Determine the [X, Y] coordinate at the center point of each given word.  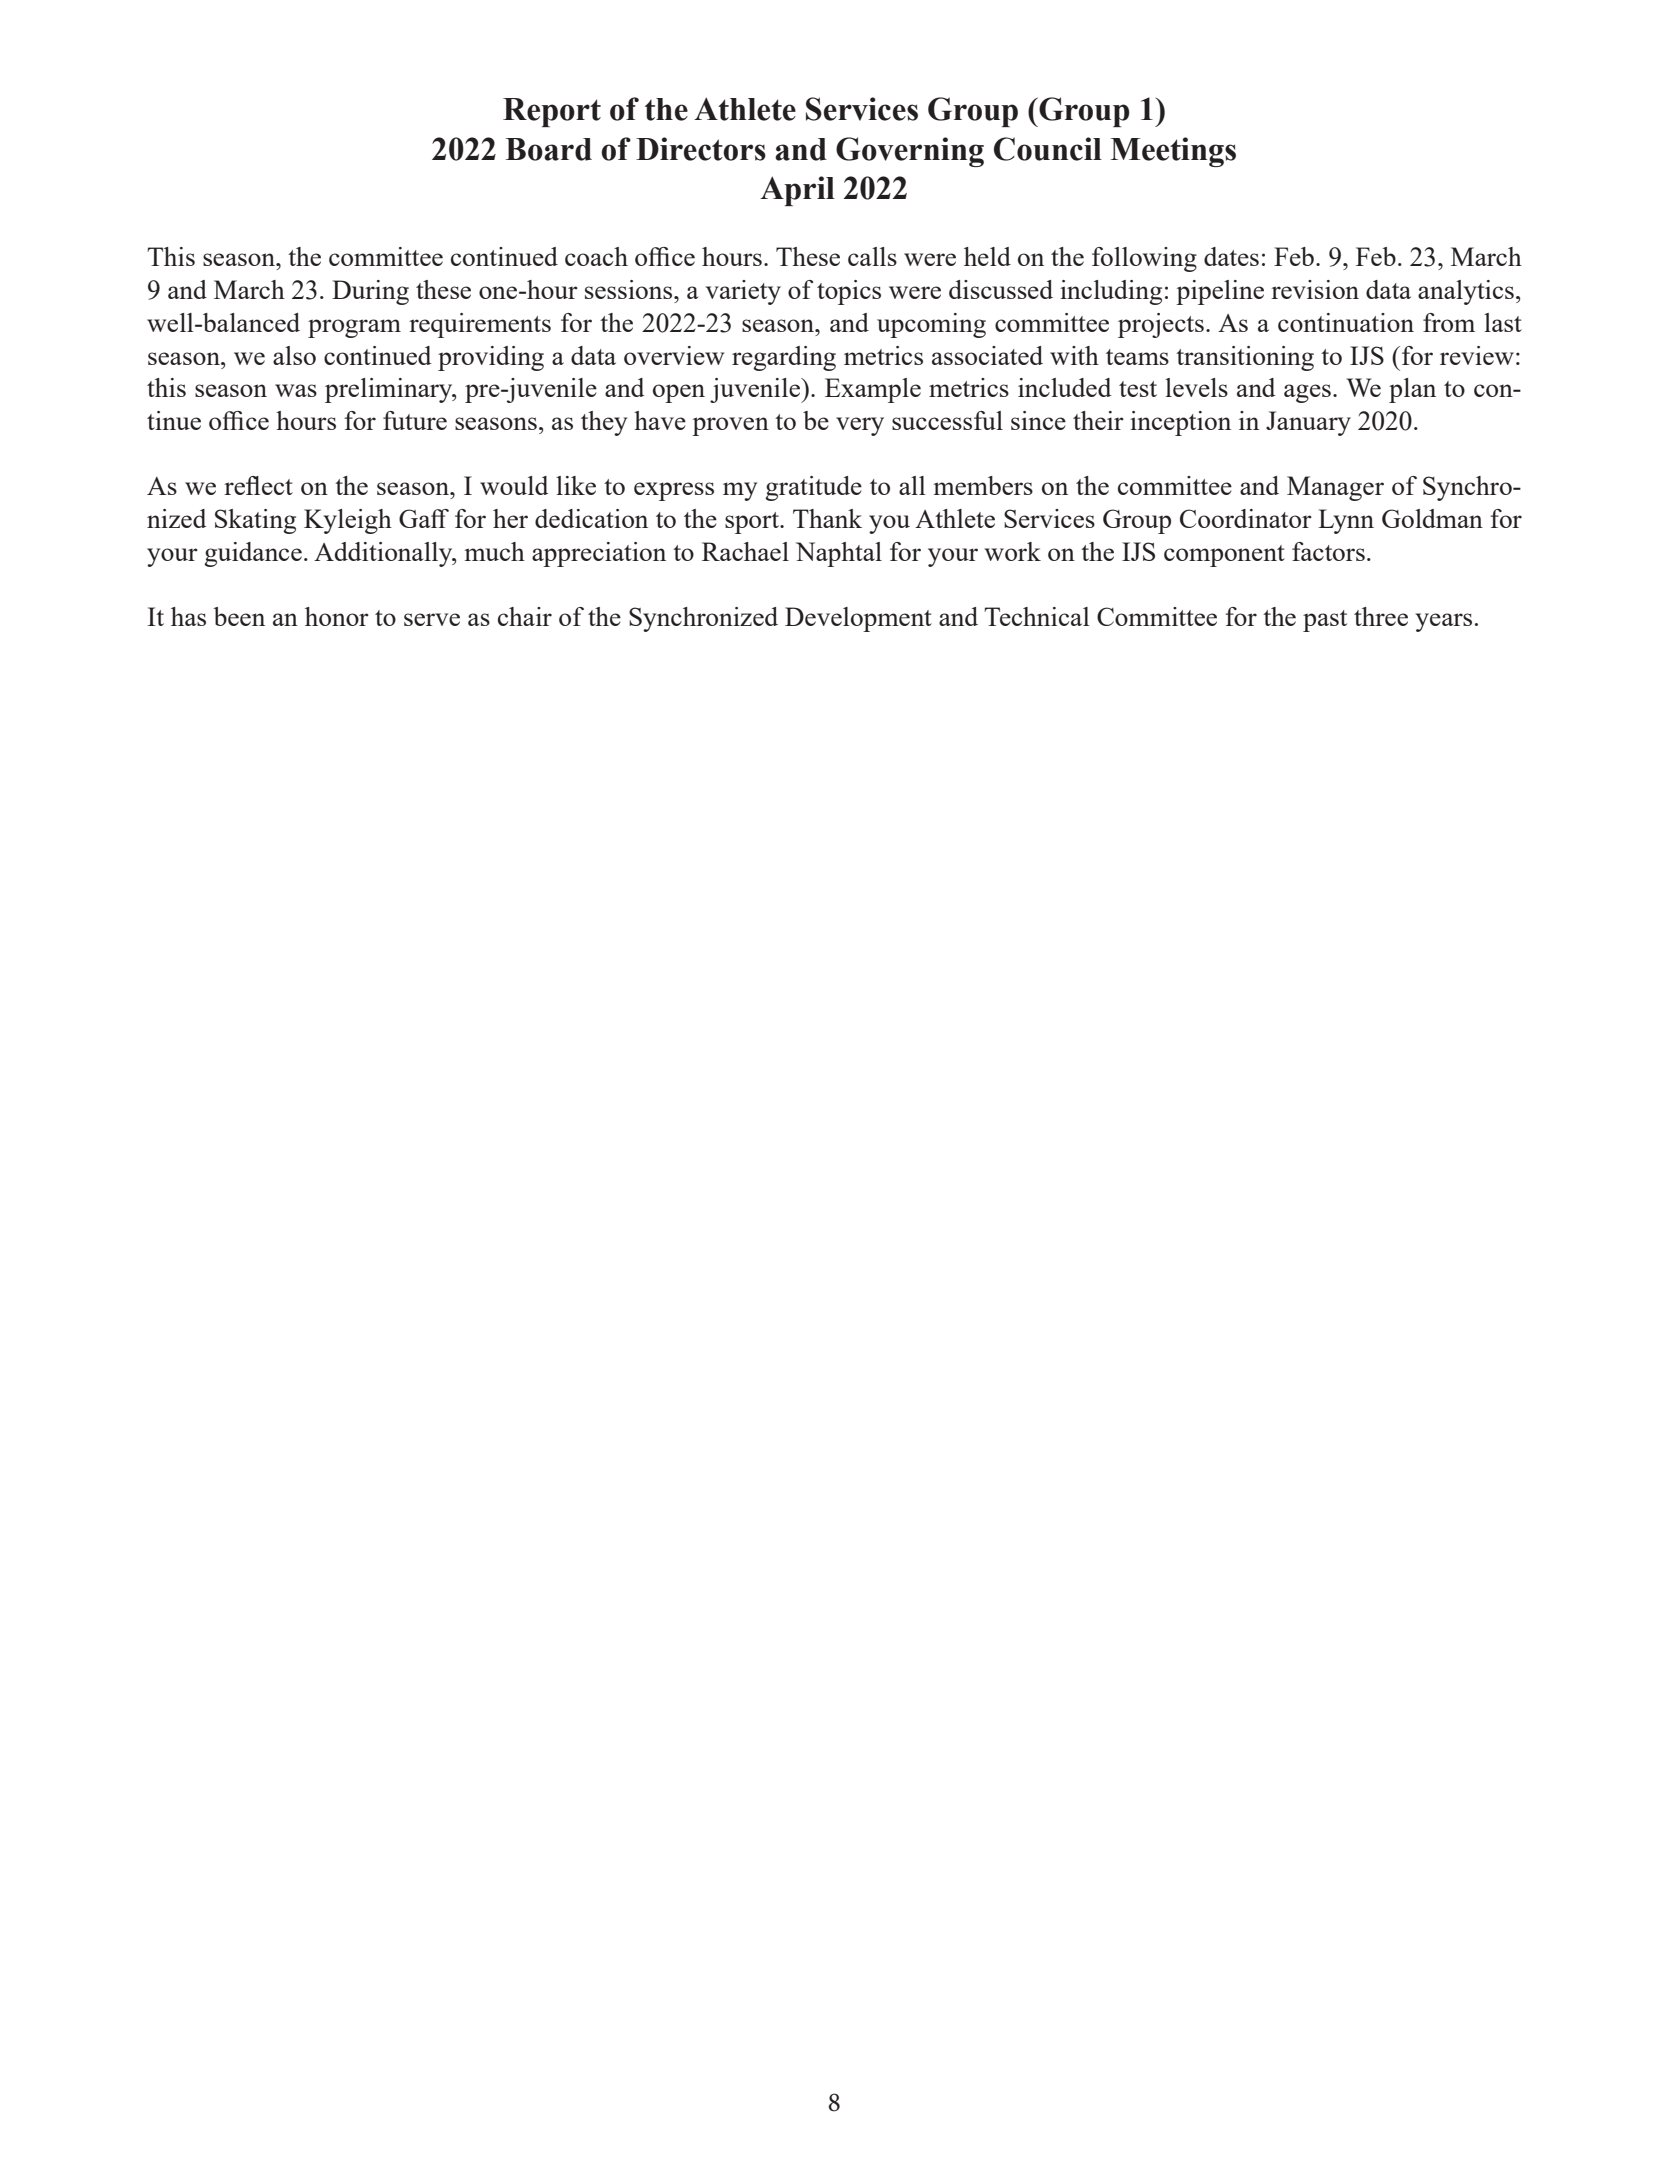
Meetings [1173, 152]
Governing [910, 152]
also [294, 355]
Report [552, 112]
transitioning [1245, 358]
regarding [784, 358]
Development [858, 619]
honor [337, 616]
